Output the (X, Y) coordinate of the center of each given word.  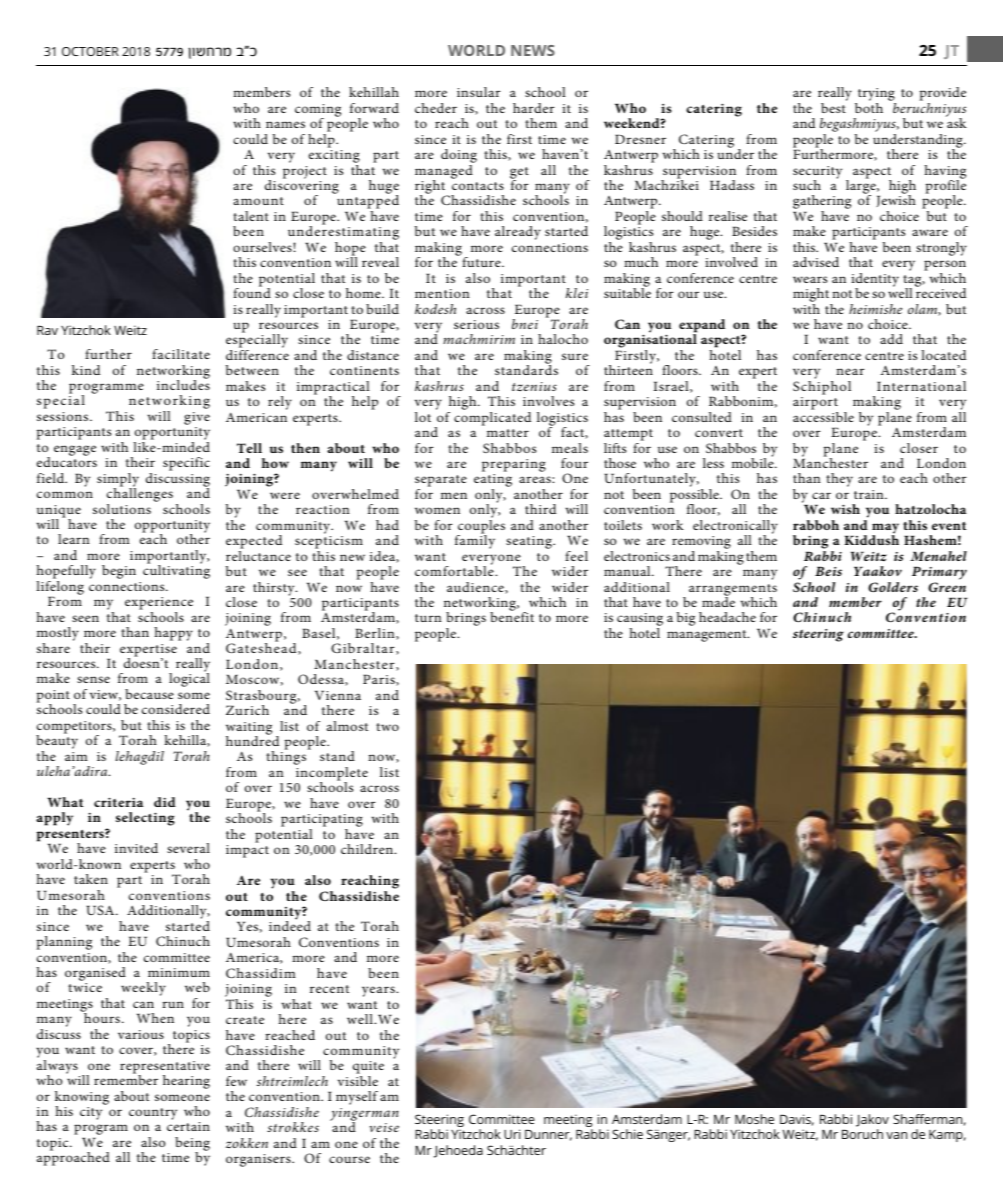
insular (478, 92)
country (153, 1114)
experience (159, 605)
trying (875, 96)
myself (357, 1098)
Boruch (862, 1134)
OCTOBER (90, 51)
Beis (828, 571)
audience (476, 588)
